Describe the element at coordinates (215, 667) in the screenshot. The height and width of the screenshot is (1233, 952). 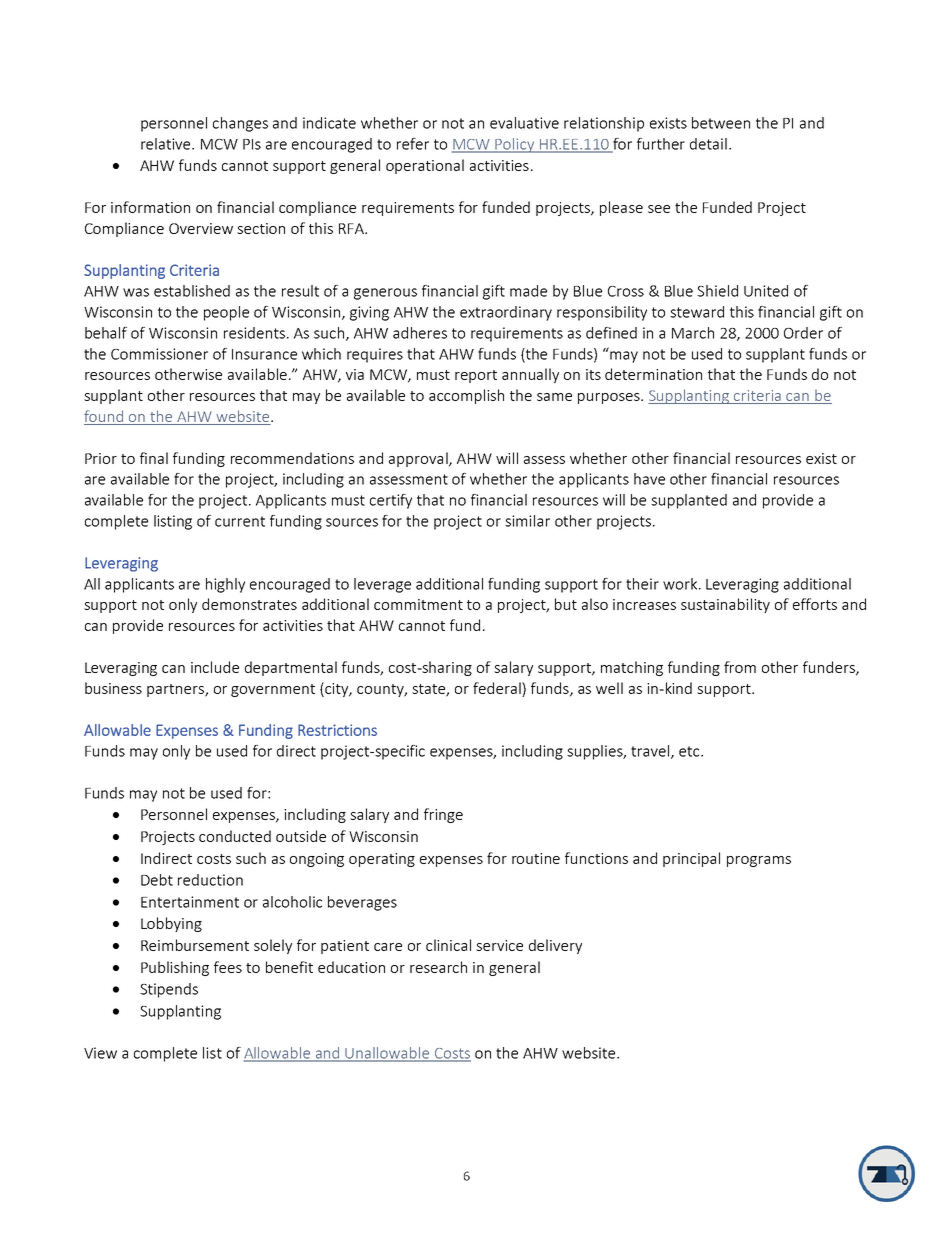
I see `include` at that location.
